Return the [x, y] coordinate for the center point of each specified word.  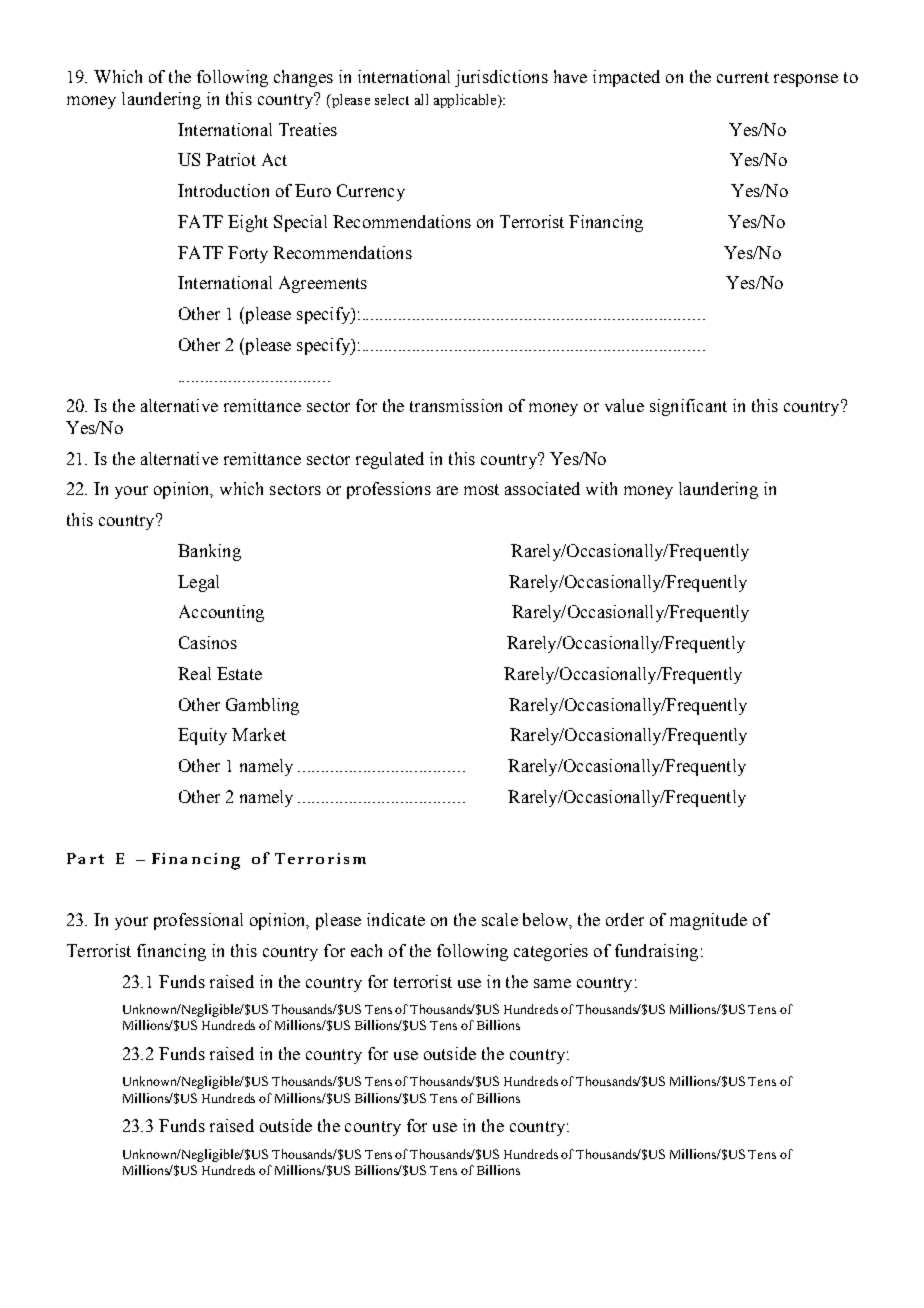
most [481, 489]
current [743, 77]
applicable [466, 101]
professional [198, 921]
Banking [209, 552]
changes [303, 78]
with [601, 488]
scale [500, 919]
